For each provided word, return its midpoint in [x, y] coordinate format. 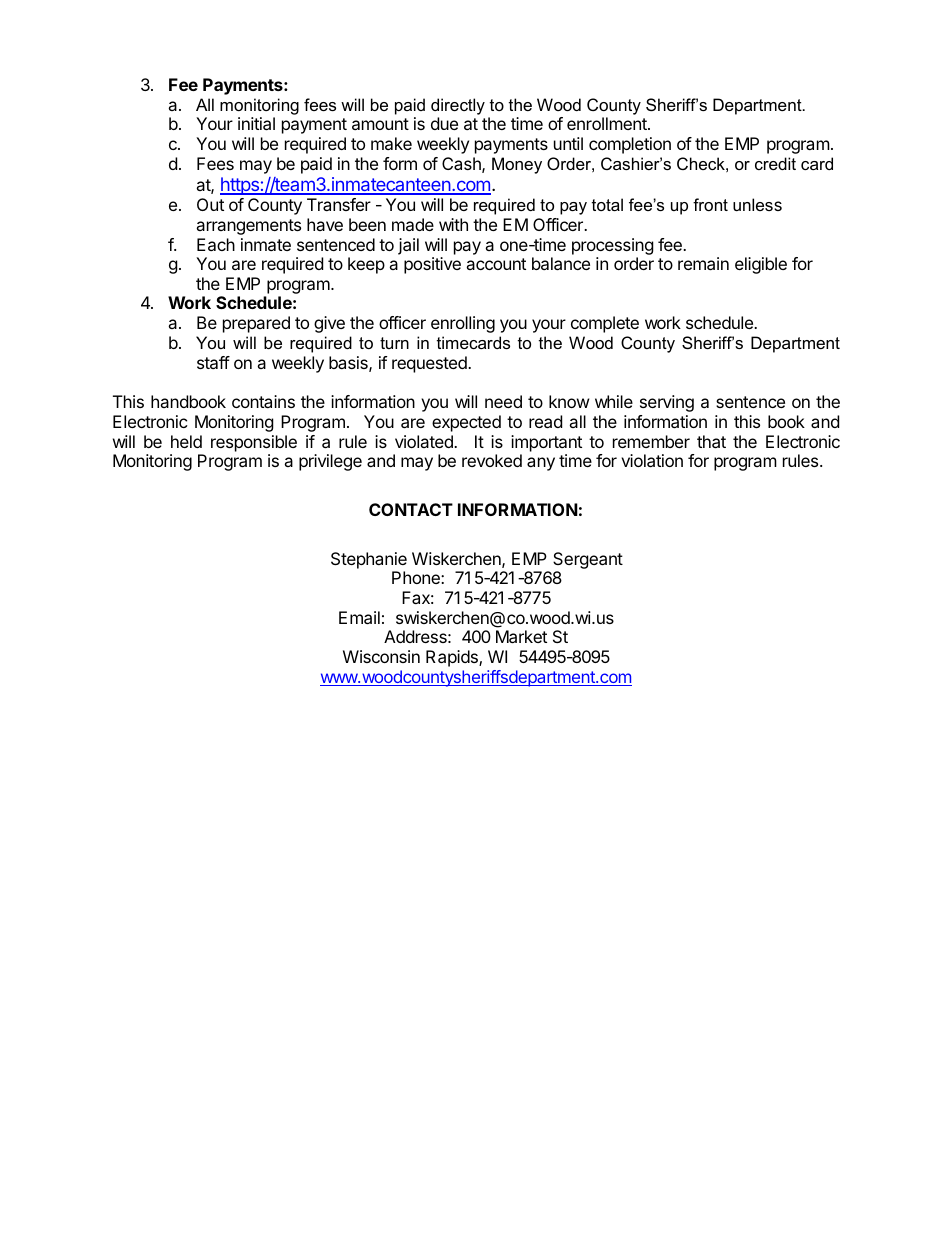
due [444, 123]
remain [703, 263]
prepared [256, 324]
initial [256, 123]
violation [652, 460]
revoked [492, 460]
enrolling [463, 324]
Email [359, 617]
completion [630, 145]
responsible [254, 443]
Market [521, 636]
